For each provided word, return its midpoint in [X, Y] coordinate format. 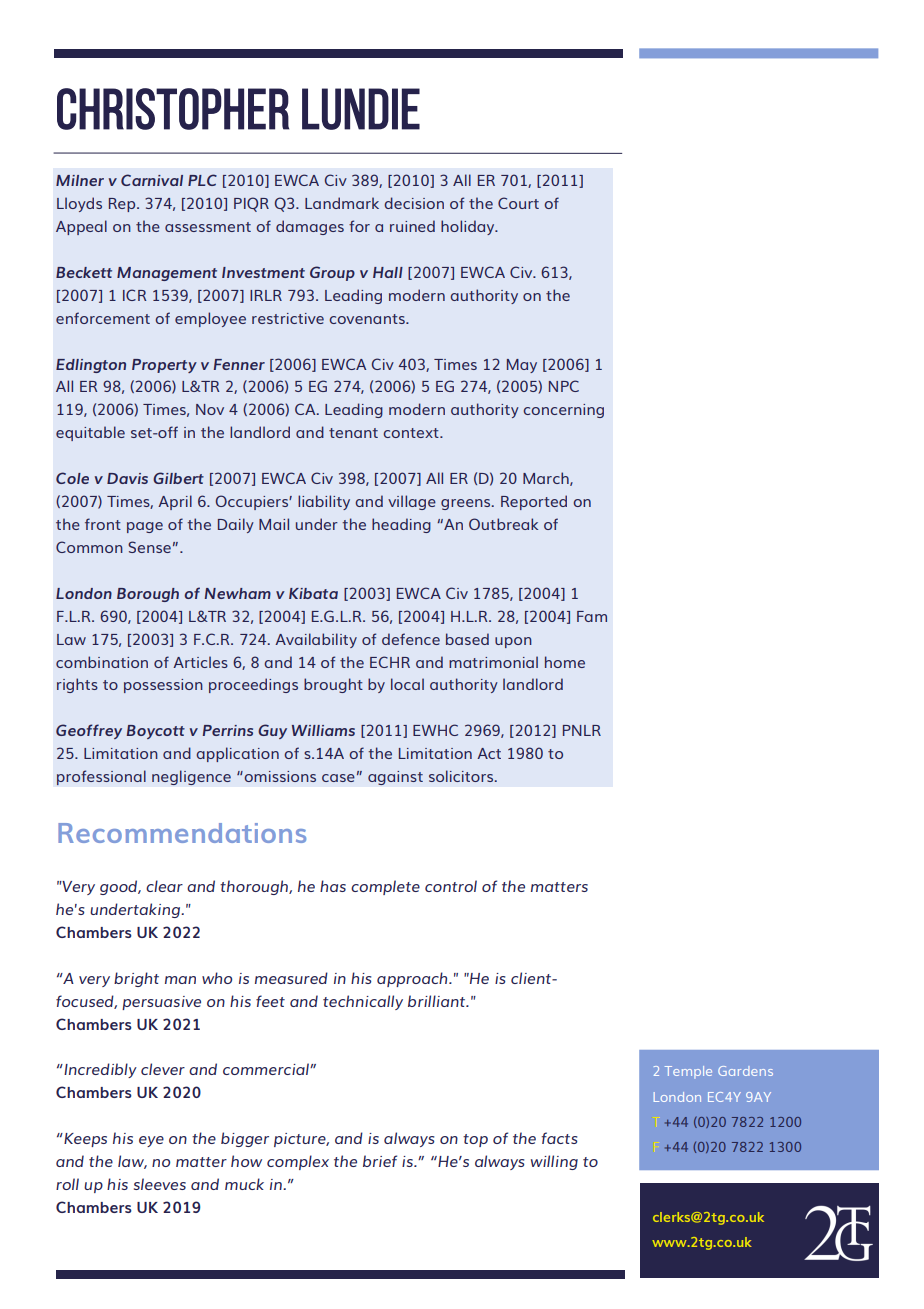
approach [413, 979]
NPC [564, 386]
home [565, 662]
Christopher [173, 109]
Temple [688, 1072]
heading [401, 525]
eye [151, 1141]
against [395, 778]
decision [414, 203]
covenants [368, 319]
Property [164, 366]
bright [136, 979]
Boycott [156, 732]
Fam [592, 616]
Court [518, 203]
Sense [149, 547]
